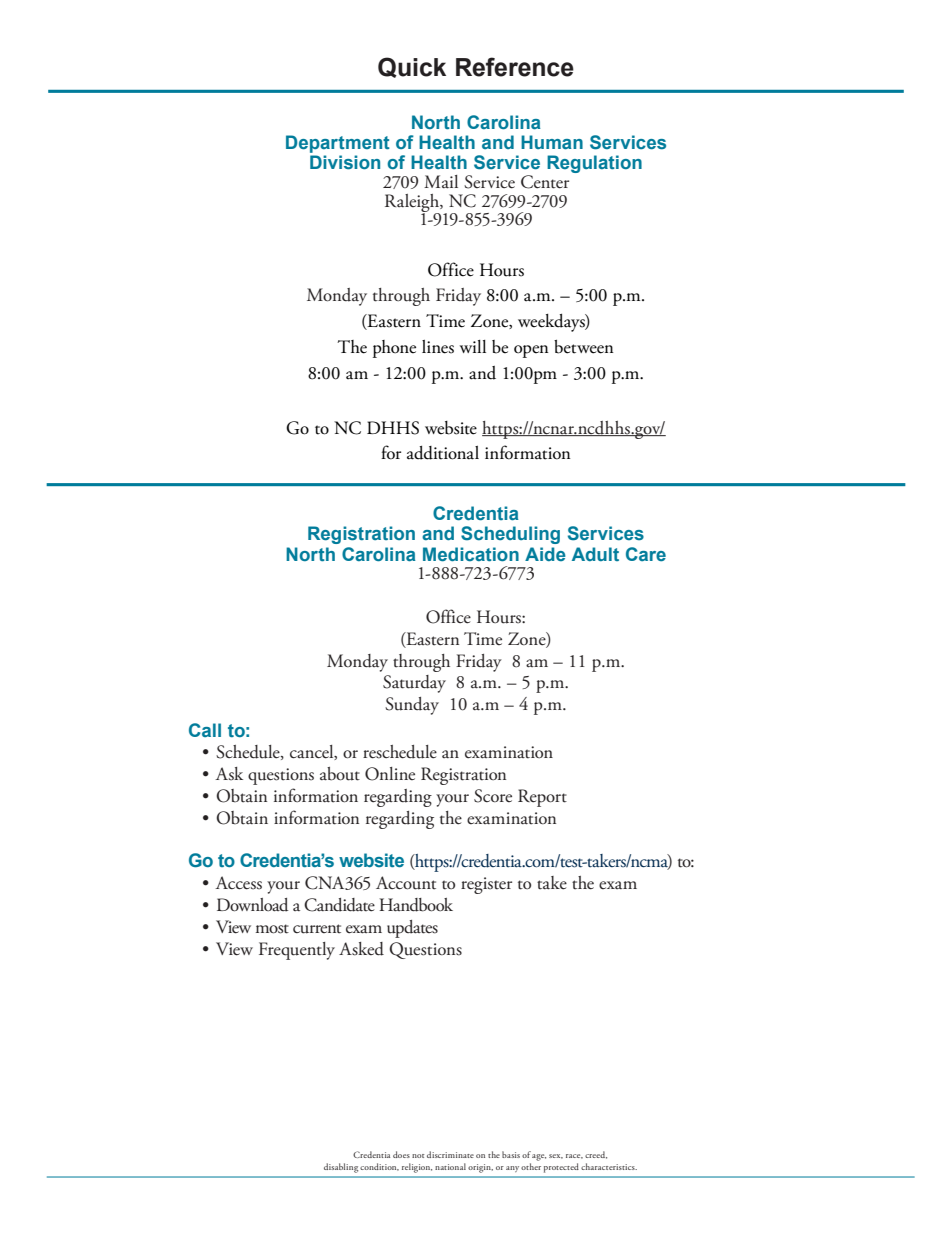 This screenshot has width=952, height=1233. Describe the element at coordinates (338, 144) in the screenshot. I see `Department` at that location.
